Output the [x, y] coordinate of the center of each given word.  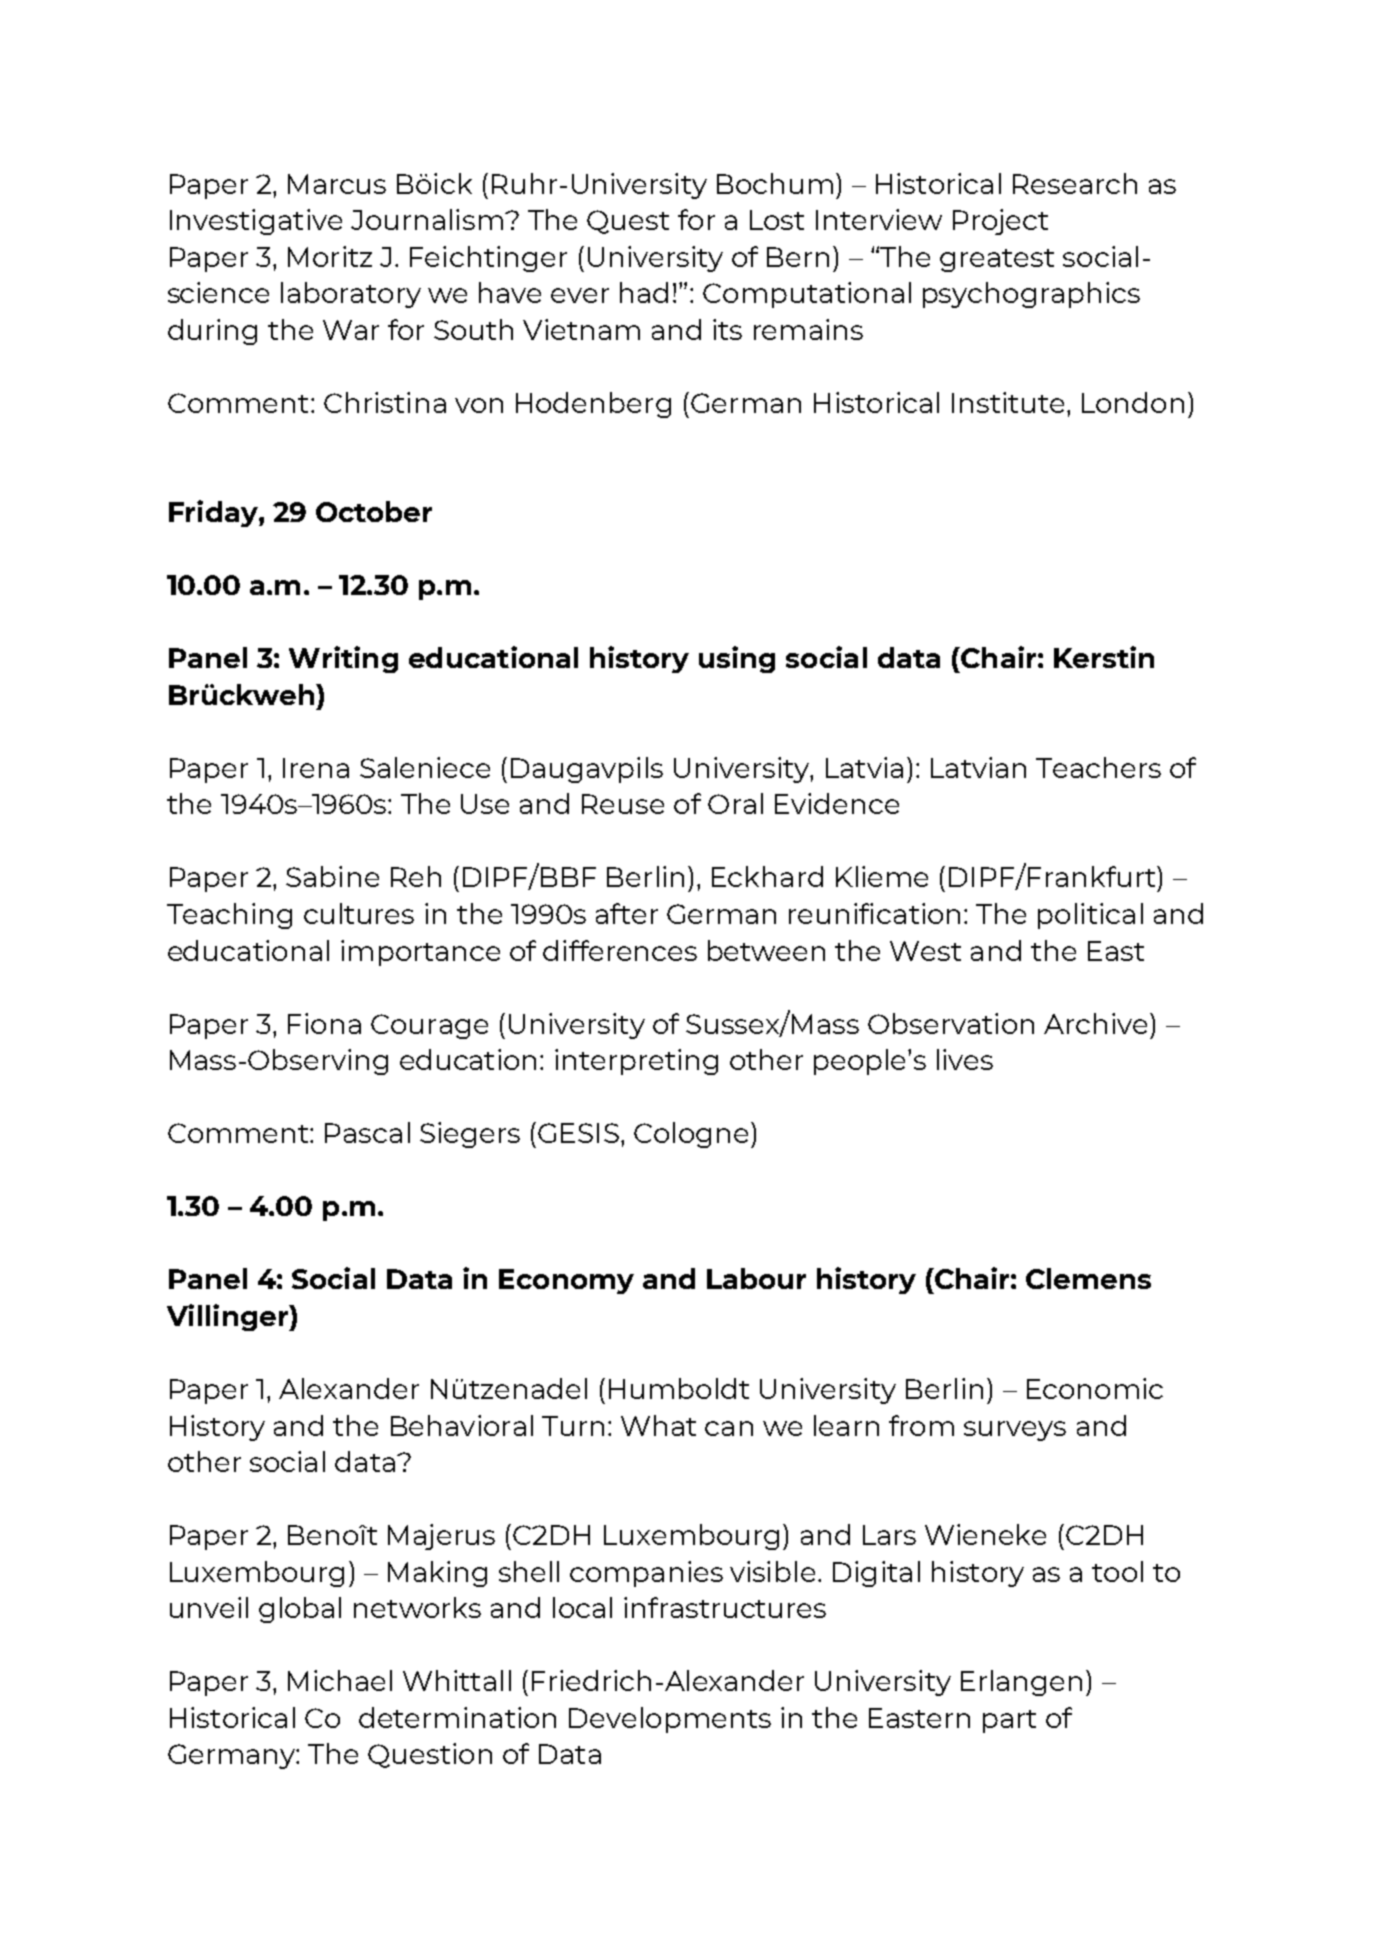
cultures [359, 913]
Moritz [330, 256]
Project [1000, 222]
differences [620, 950]
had [644, 292]
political [1090, 916]
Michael [340, 1680]
